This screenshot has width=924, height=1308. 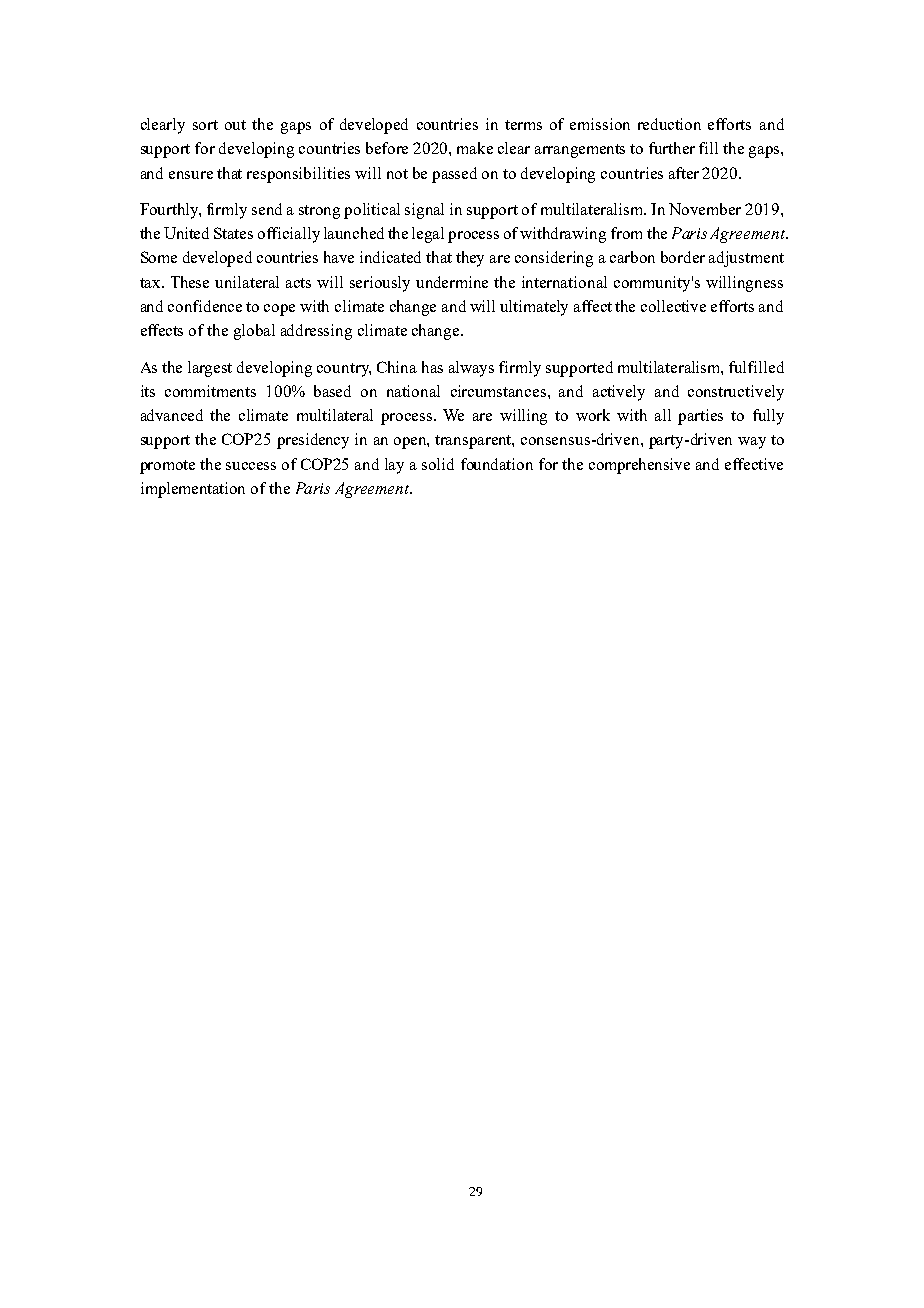 I want to click on States, so click(x=233, y=233).
